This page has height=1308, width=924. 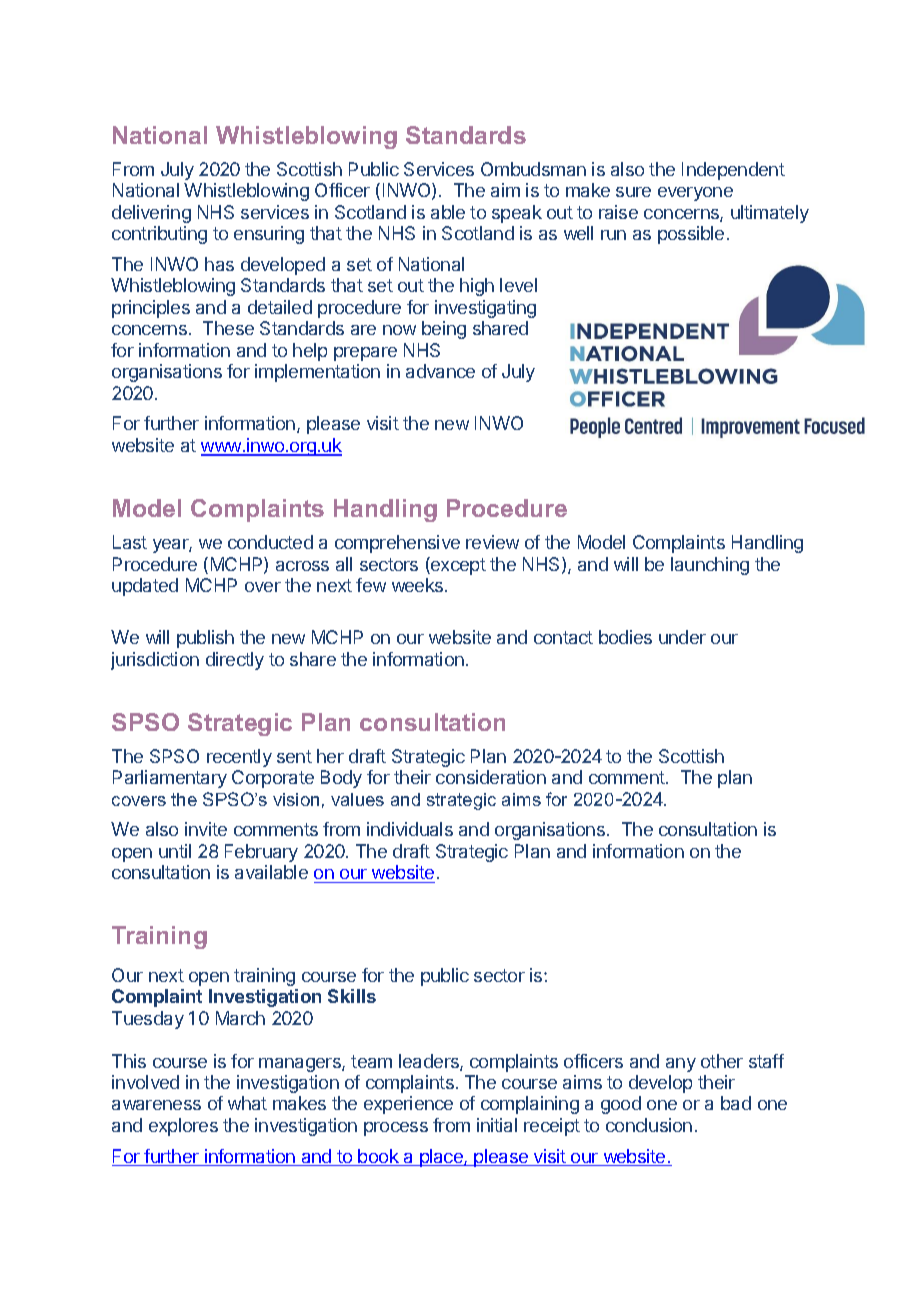 I want to click on invite, so click(x=206, y=829).
